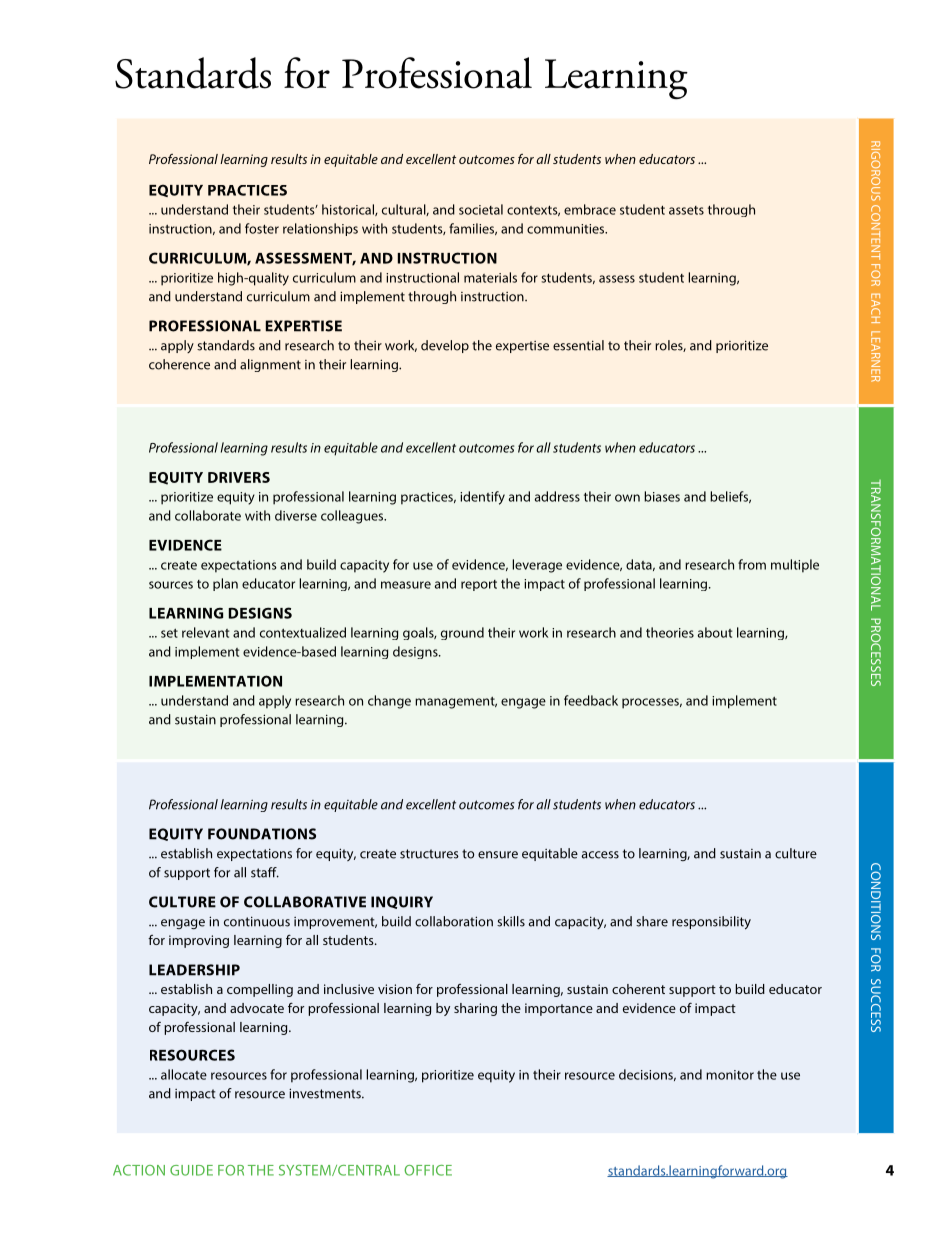 Image resolution: width=952 pixels, height=1237 pixels. Describe the element at coordinates (191, 1170) in the screenshot. I see `GUIDE` at that location.
